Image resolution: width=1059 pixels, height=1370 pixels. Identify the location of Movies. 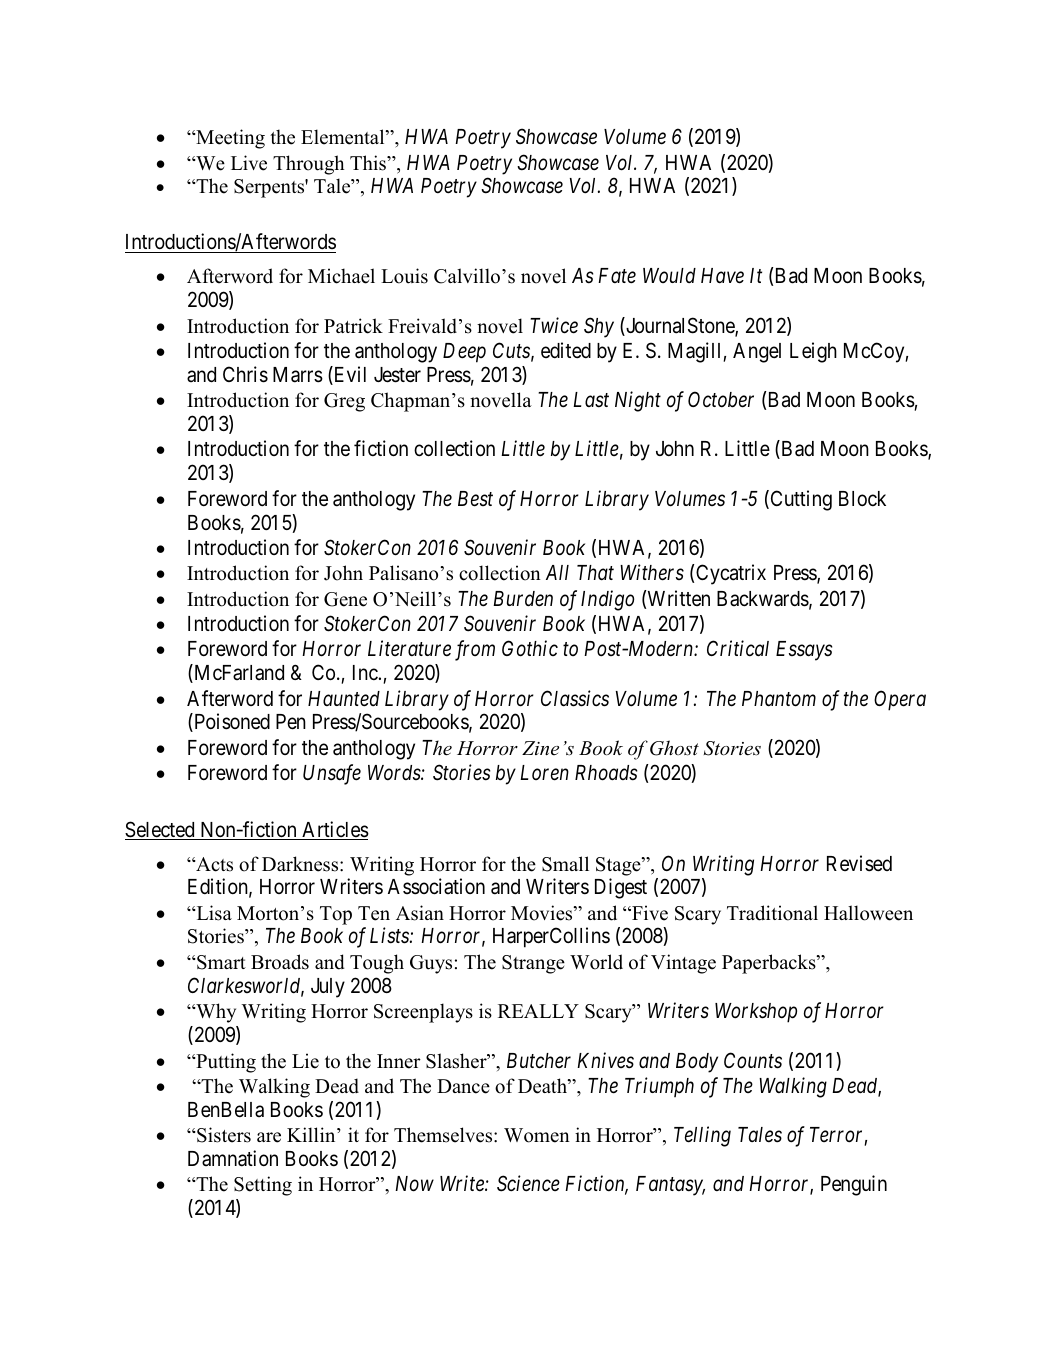
(543, 913).
